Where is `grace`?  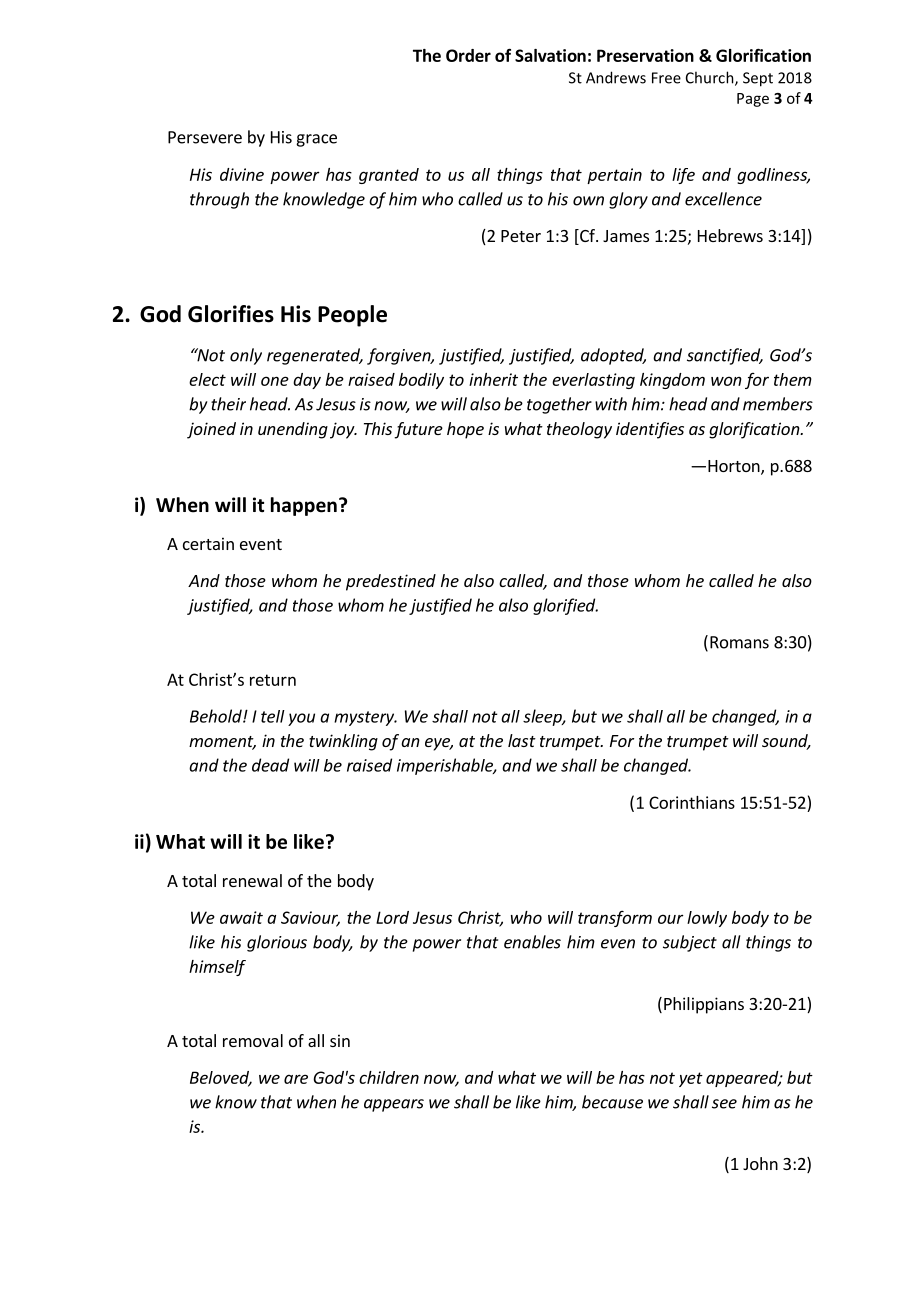
grace is located at coordinates (316, 140).
